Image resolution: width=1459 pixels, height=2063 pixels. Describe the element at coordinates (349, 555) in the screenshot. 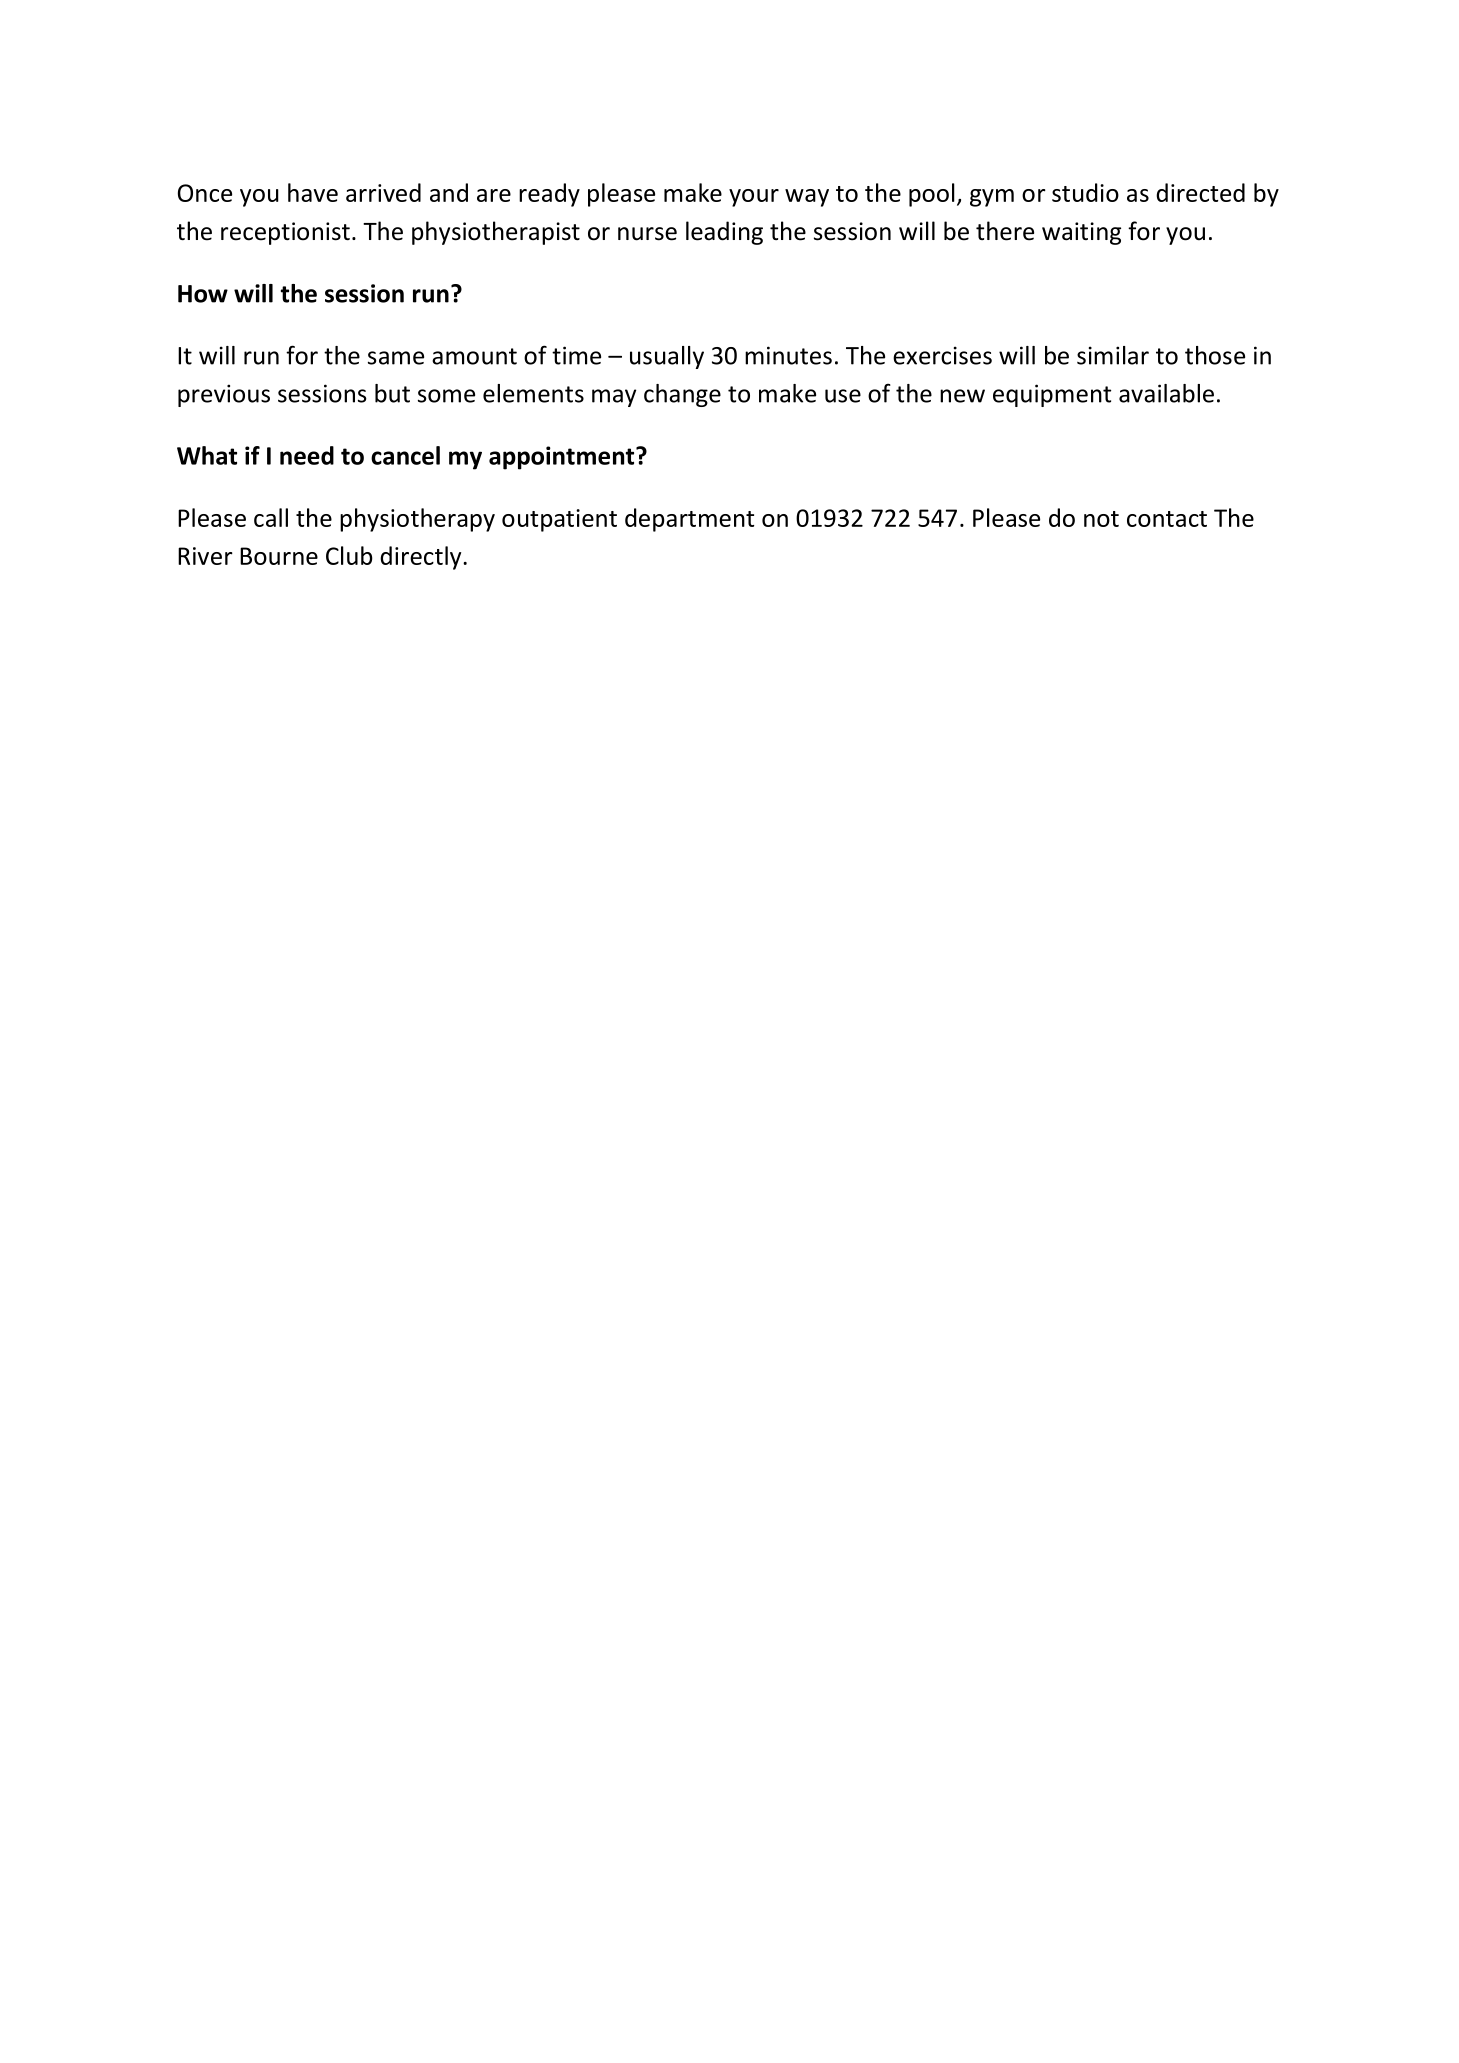

I see `Club` at that location.
